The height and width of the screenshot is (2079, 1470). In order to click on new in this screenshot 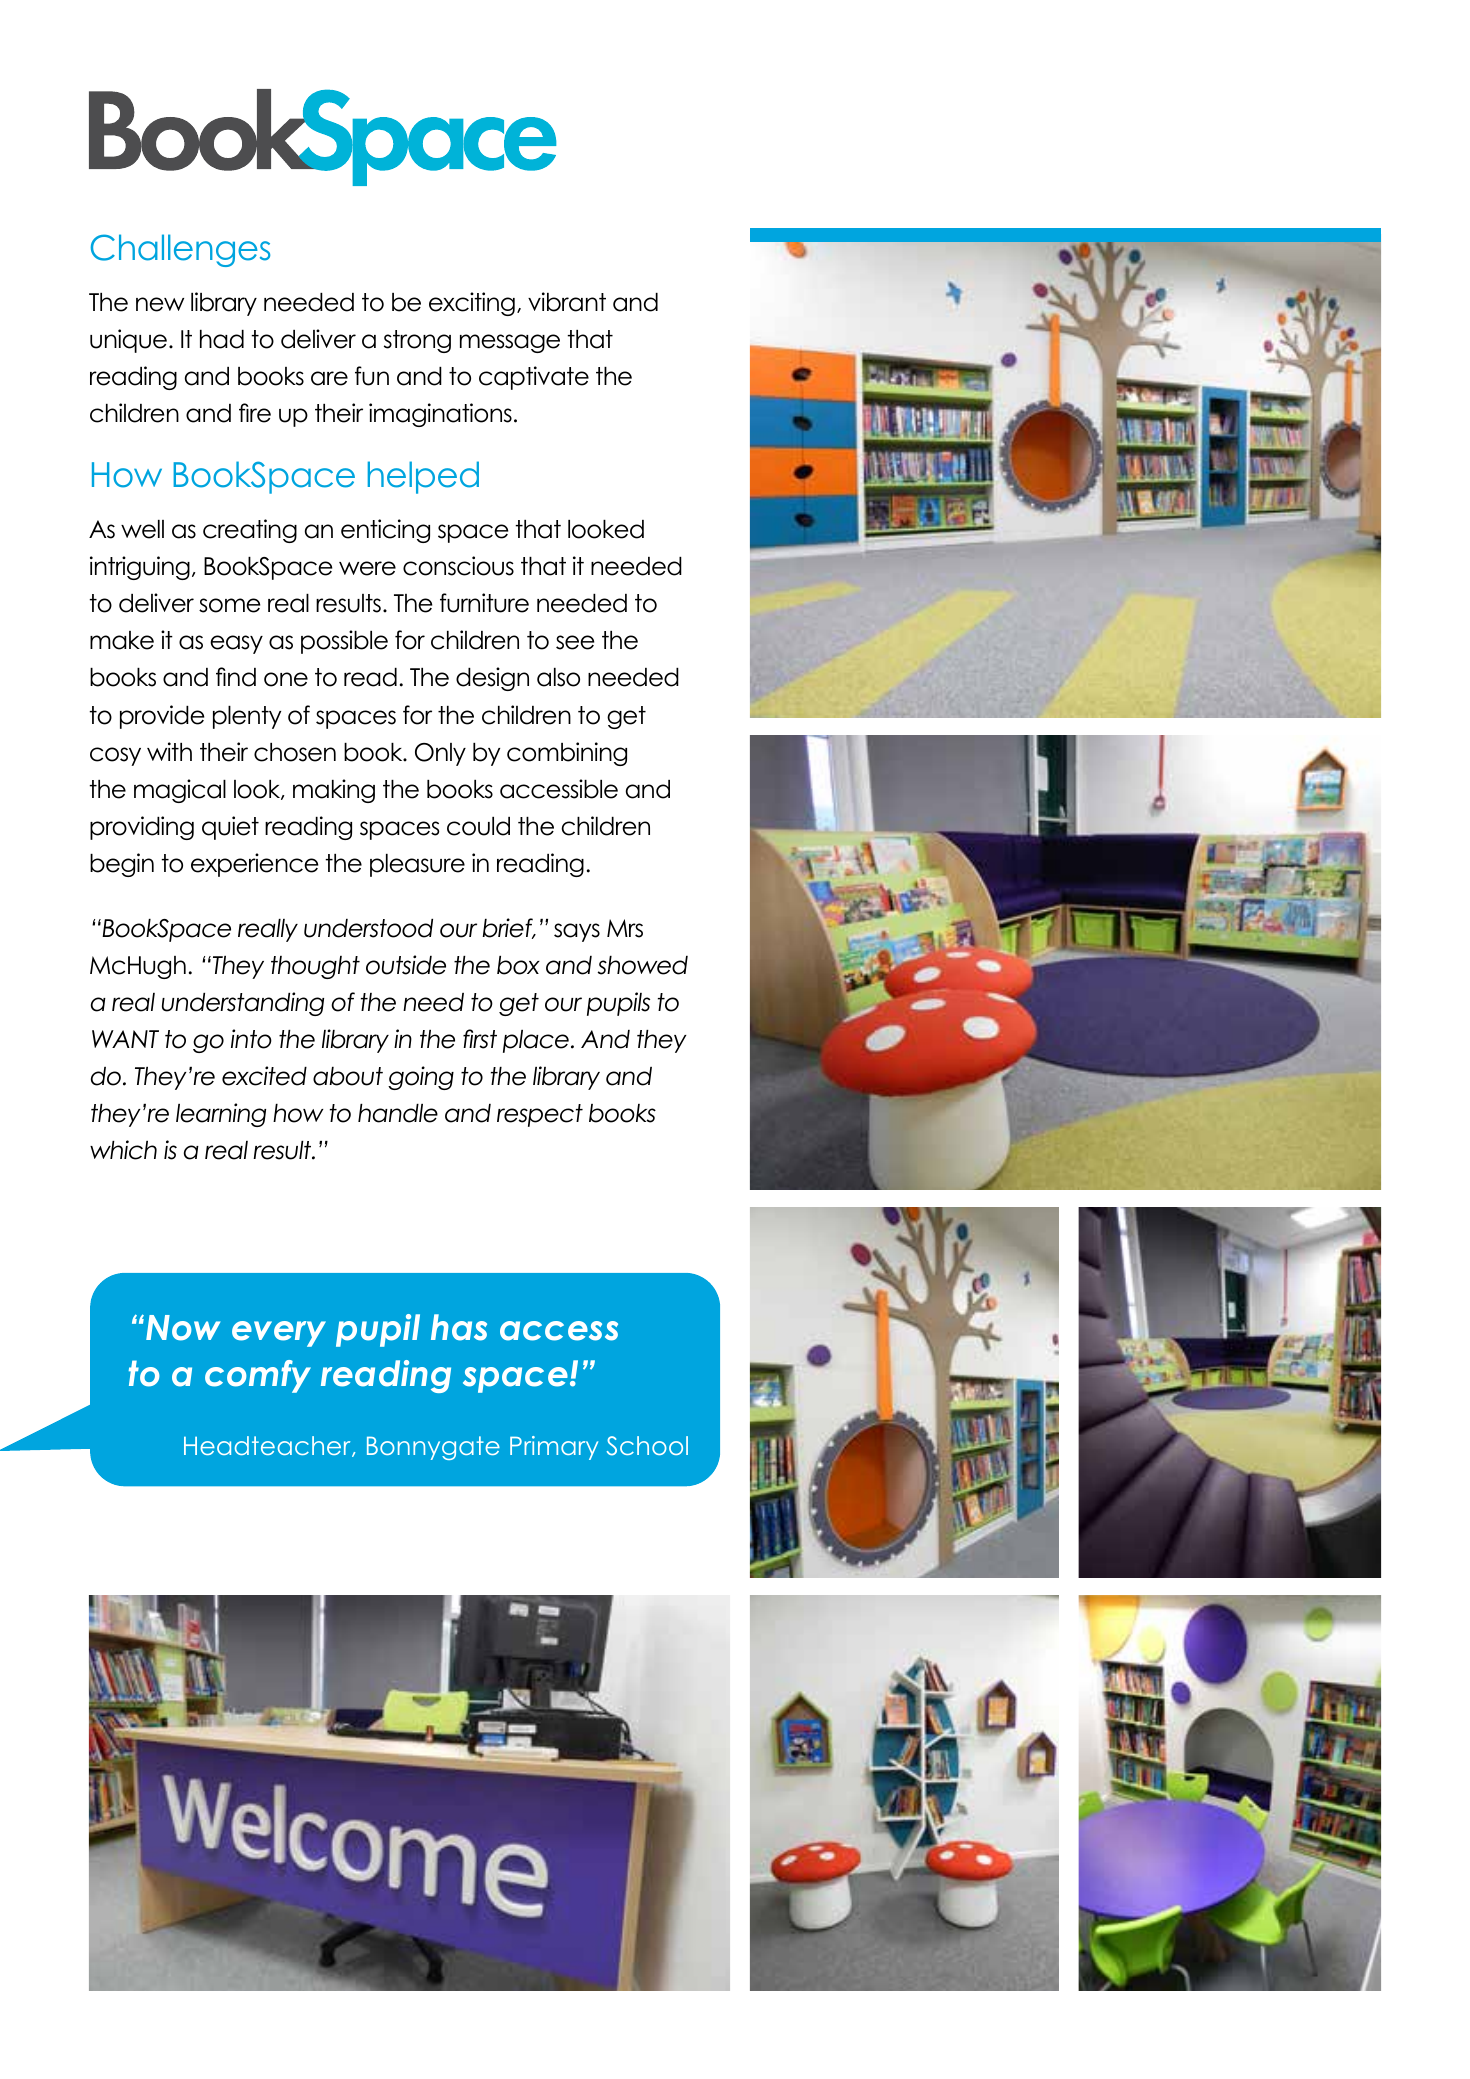, I will do `click(160, 304)`.
